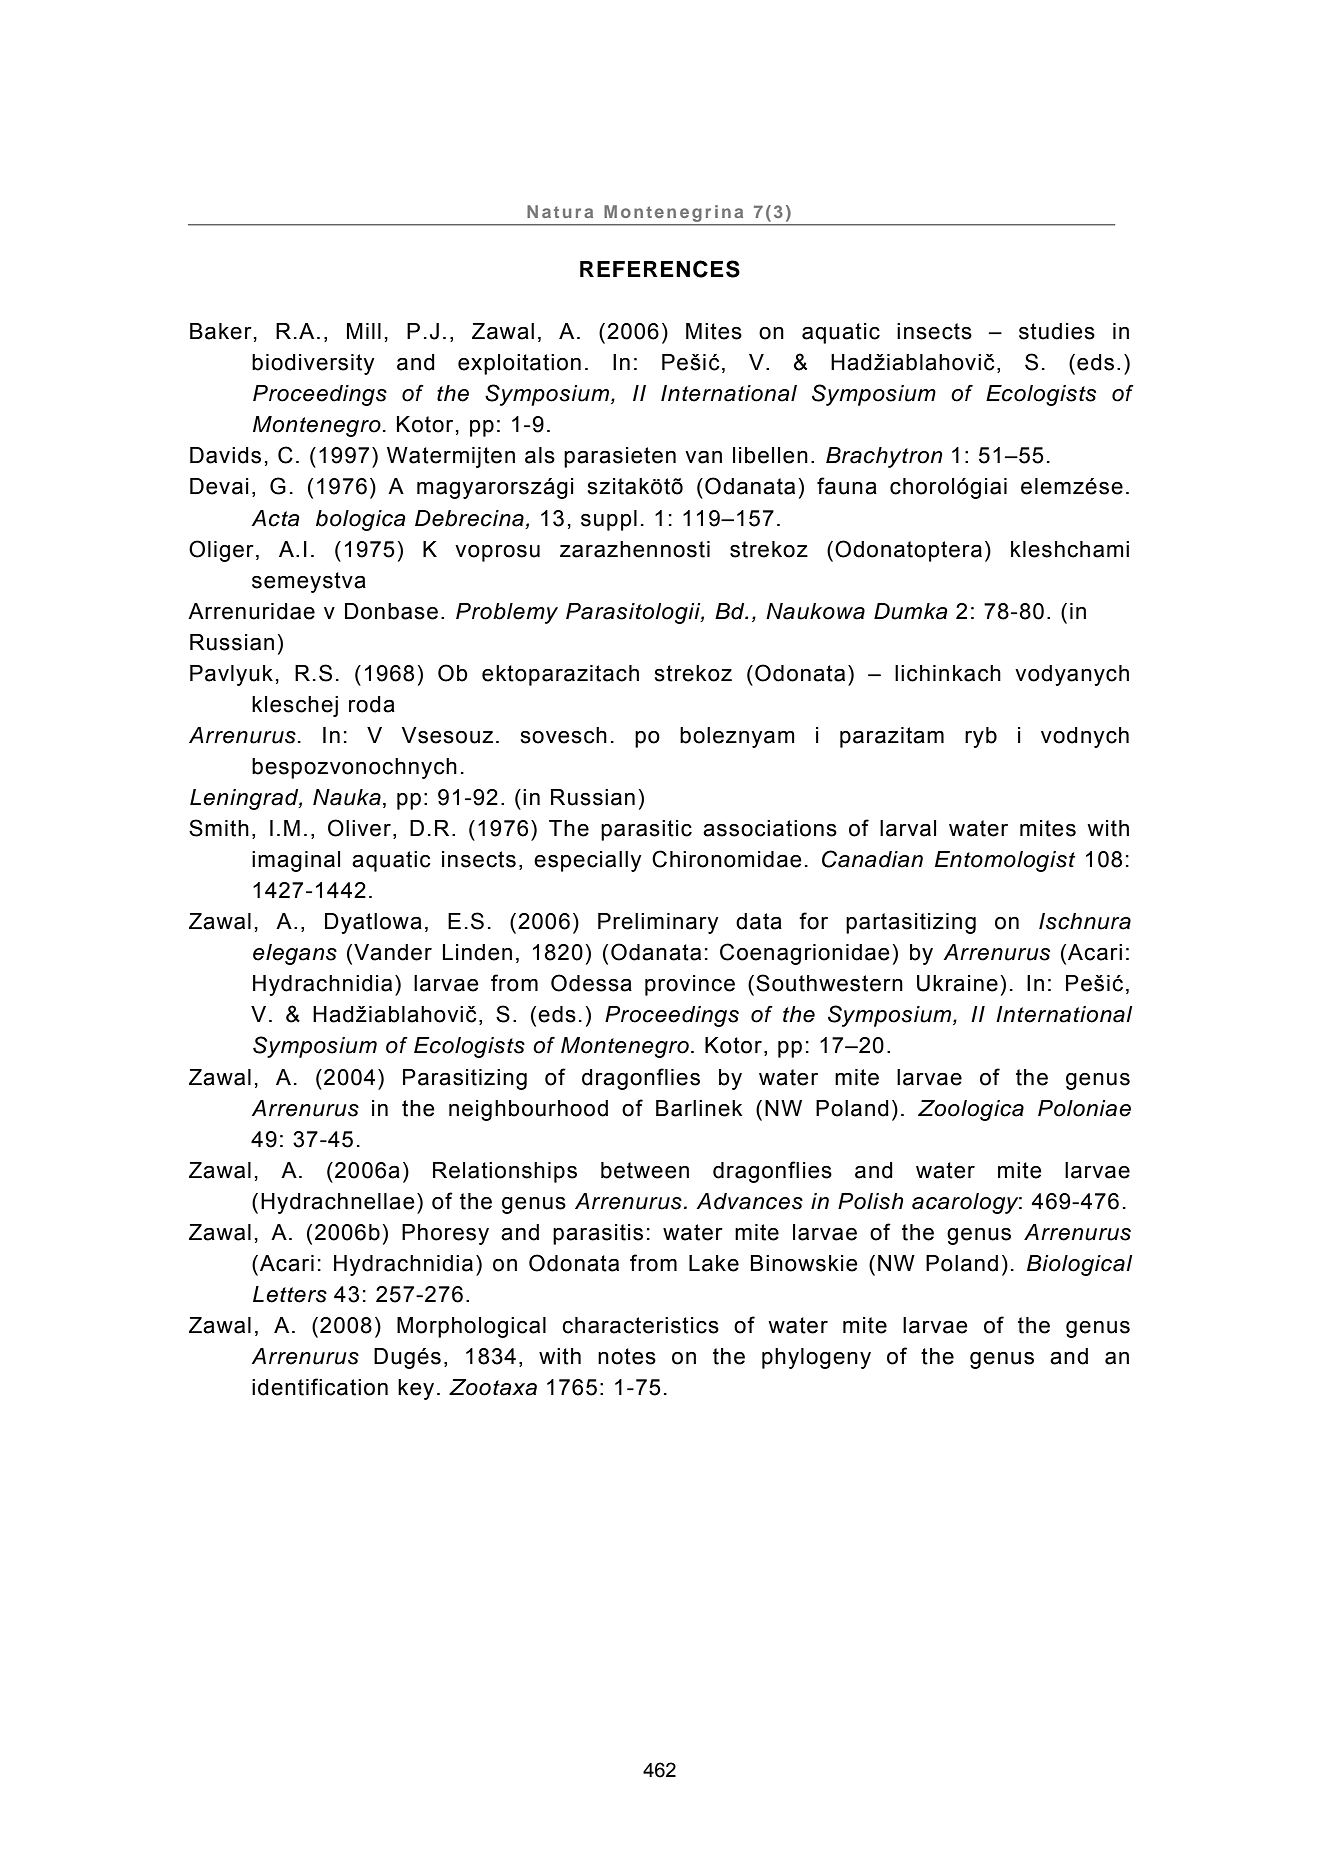 This image has width=1320, height=1868. What do you see at coordinates (646, 830) in the image?
I see `parasitic` at bounding box center [646, 830].
